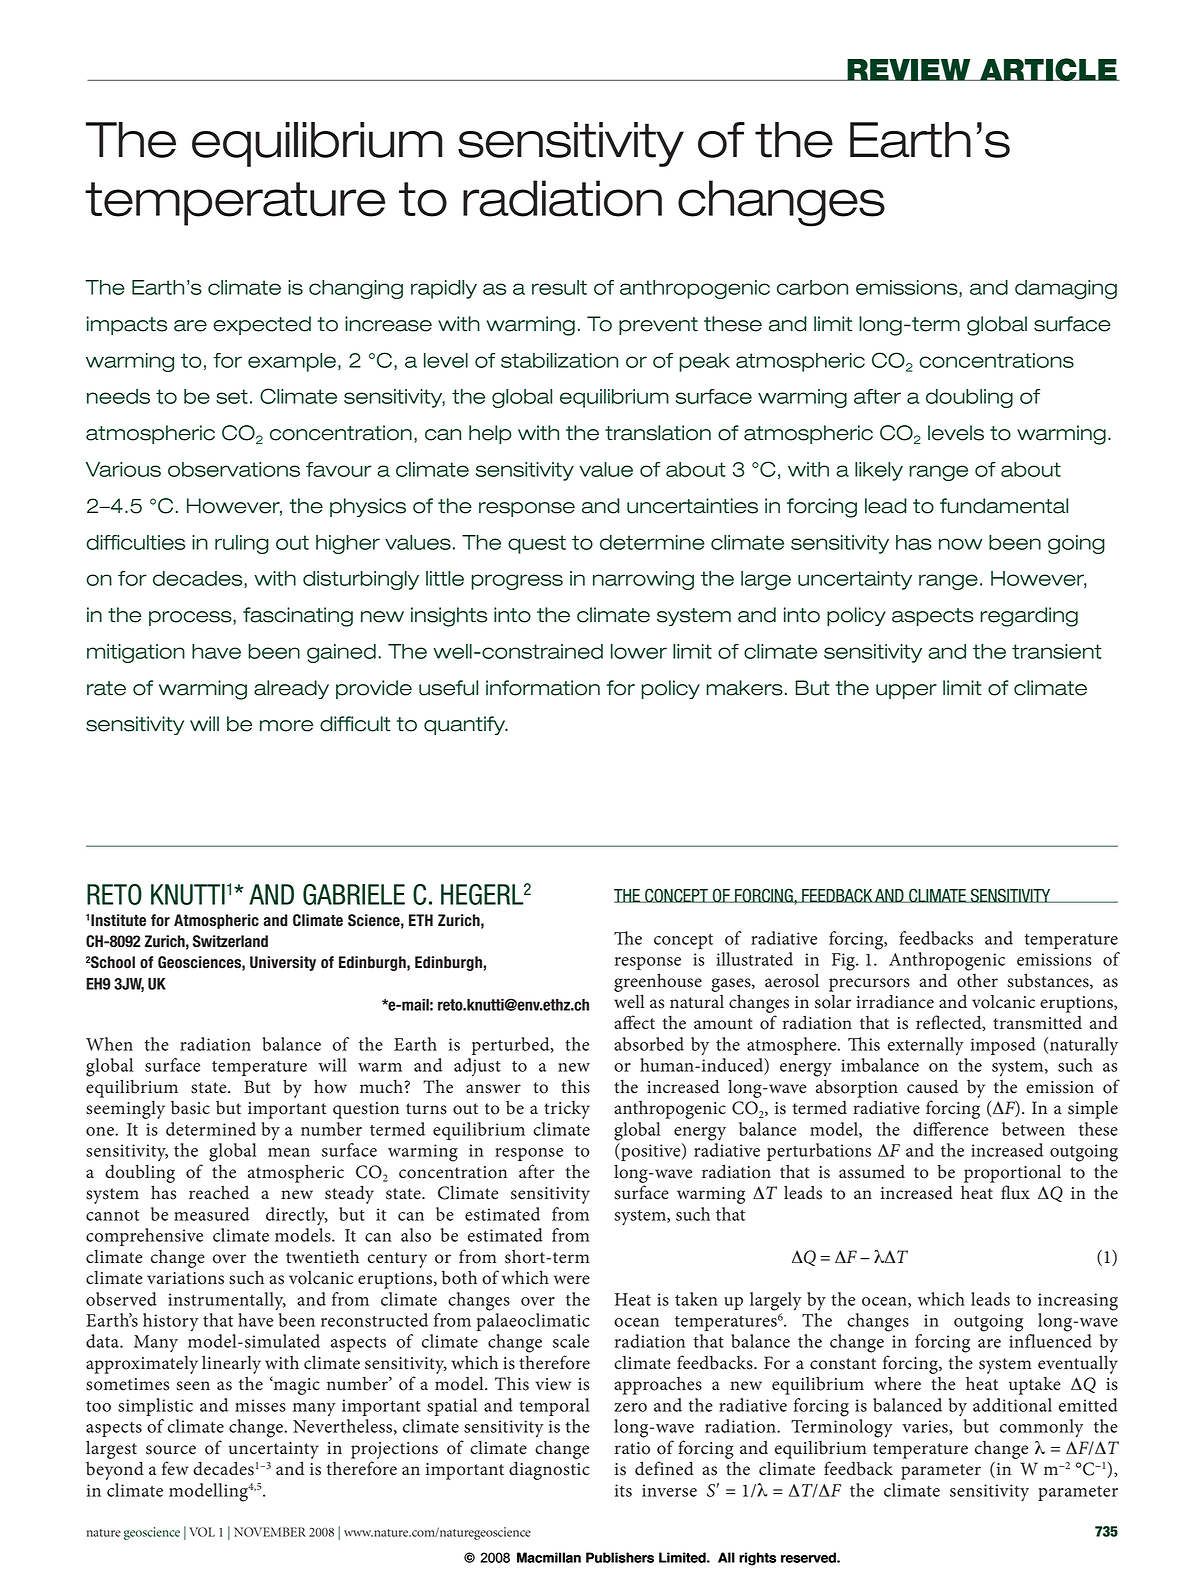 The image size is (1204, 1582). What do you see at coordinates (623, 1490) in the screenshot?
I see `its` at bounding box center [623, 1490].
